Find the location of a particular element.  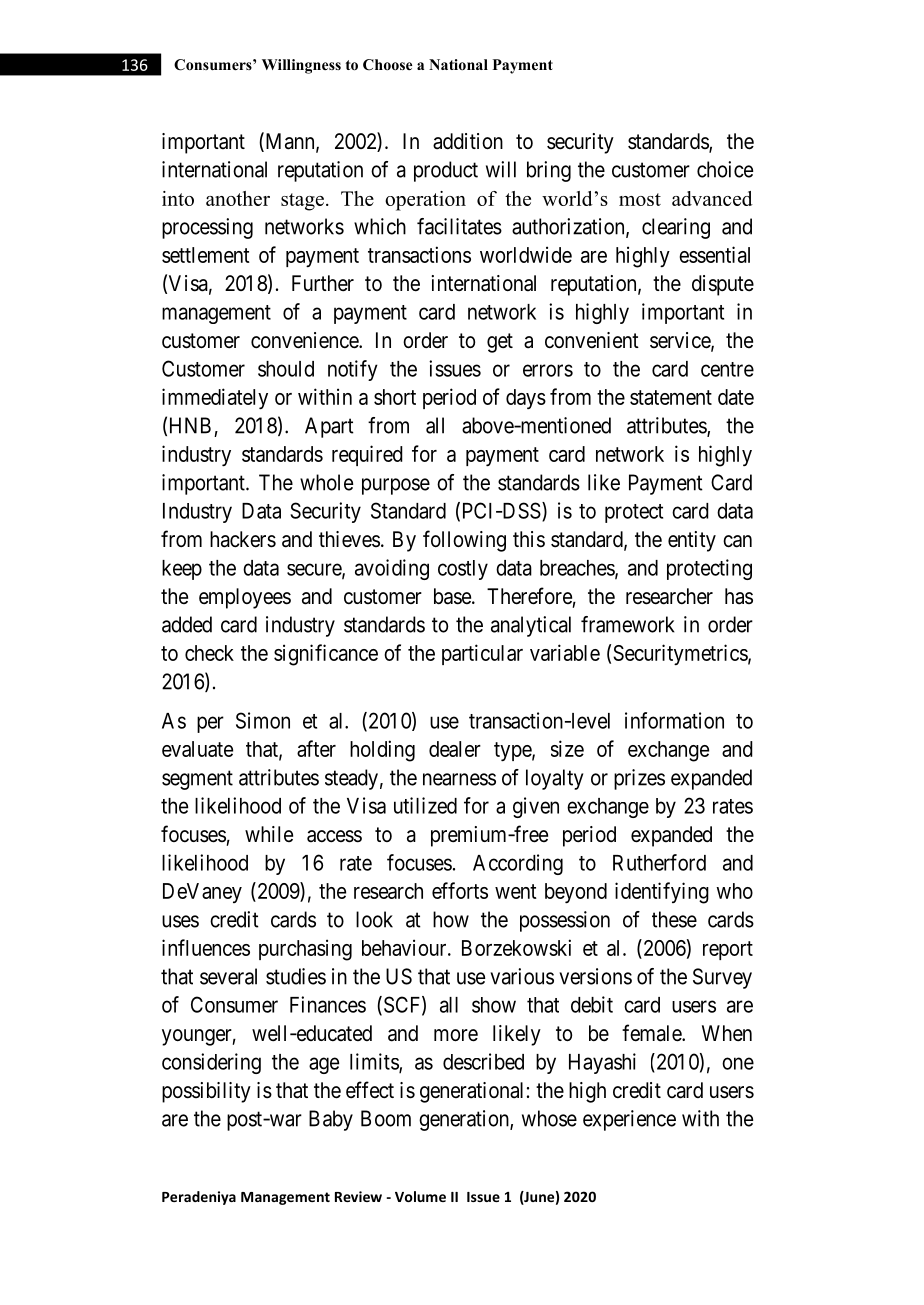

possibility is located at coordinates (206, 1092).
